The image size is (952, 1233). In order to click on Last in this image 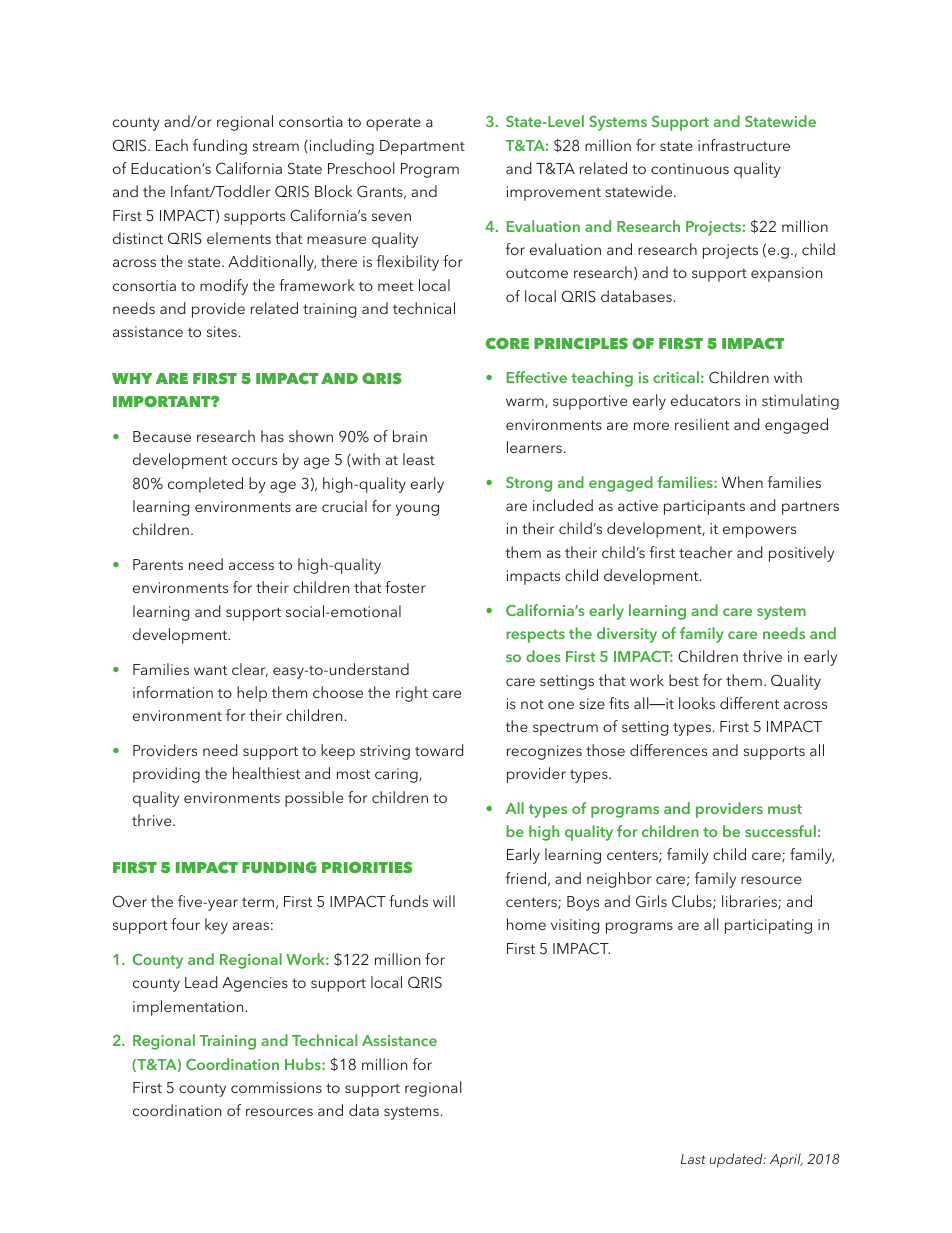, I will do `click(693, 1159)`.
